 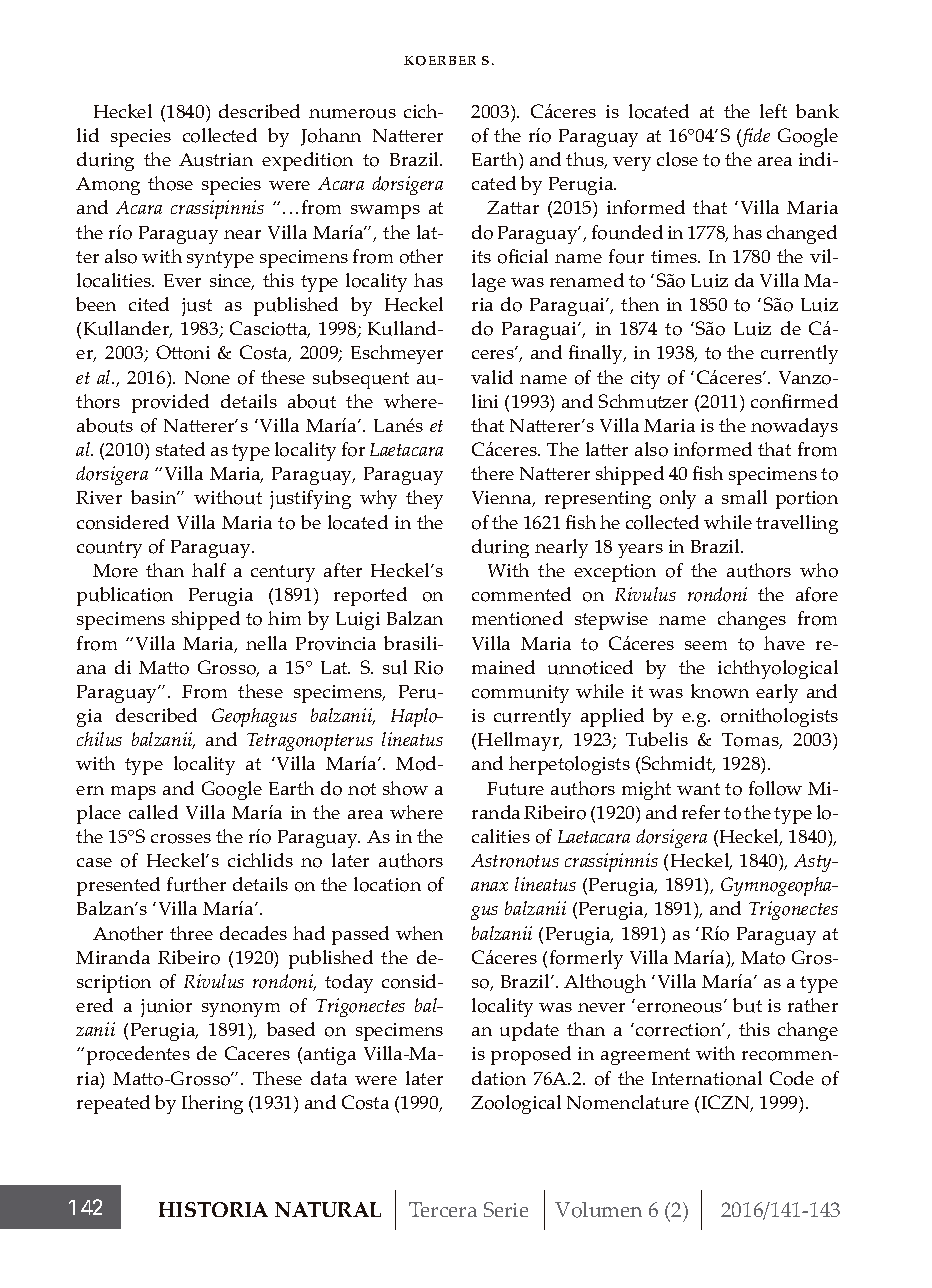 What do you see at coordinates (213, 1209) in the screenshot?
I see `HISTORIA` at bounding box center [213, 1209].
